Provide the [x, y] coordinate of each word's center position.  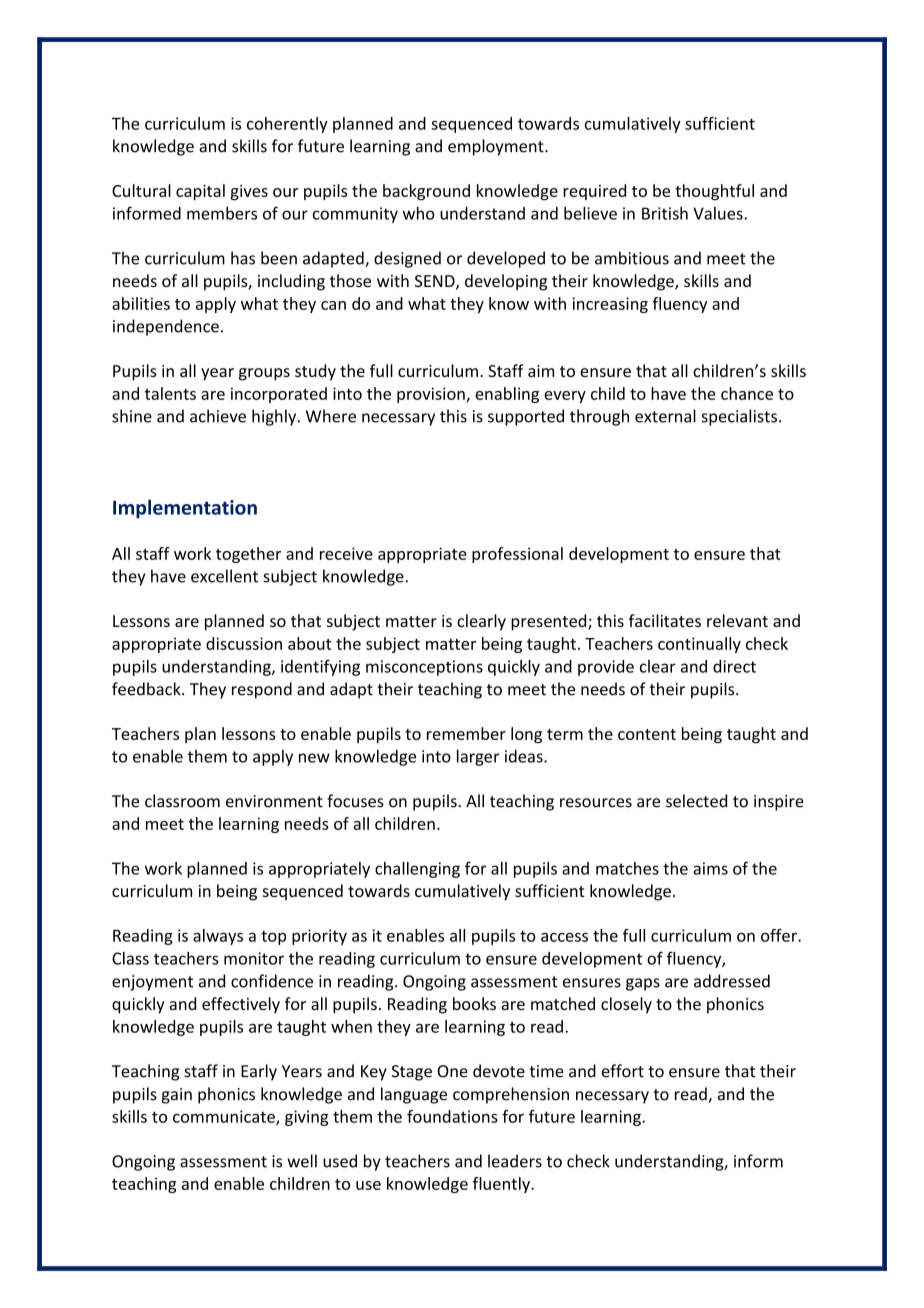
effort [623, 1071]
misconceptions [424, 668]
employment [497, 147]
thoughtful [714, 192]
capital [200, 192]
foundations [452, 1116]
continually [699, 645]
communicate [225, 1117]
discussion [244, 643]
